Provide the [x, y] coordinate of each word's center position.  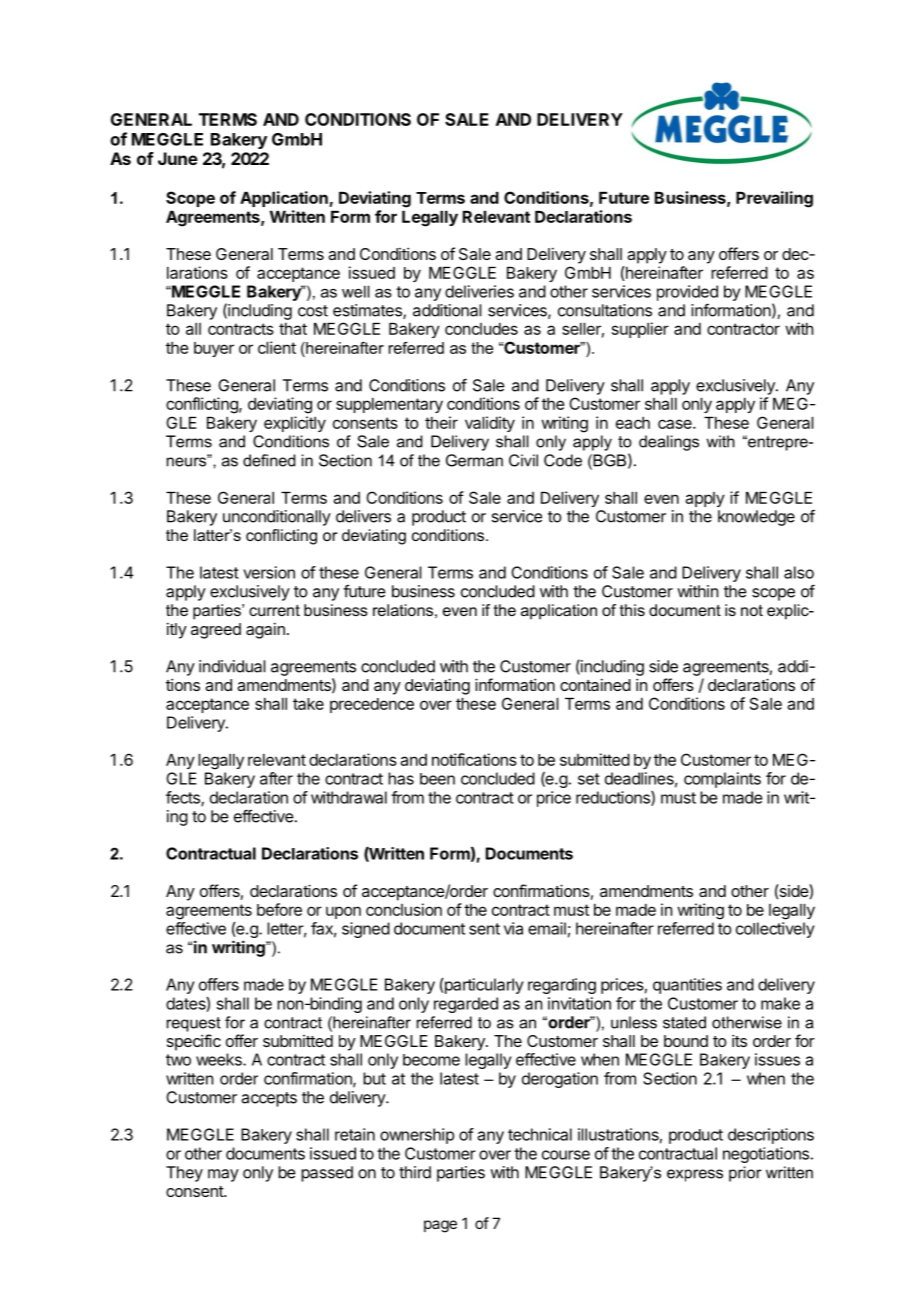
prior [745, 1174]
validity [490, 424]
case [676, 424]
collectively [775, 930]
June [178, 158]
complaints [722, 780]
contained [595, 684]
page [440, 1226]
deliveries [479, 291]
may [223, 1175]
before [279, 909]
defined [269, 460]
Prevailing [774, 199]
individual [232, 666]
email [547, 928]
